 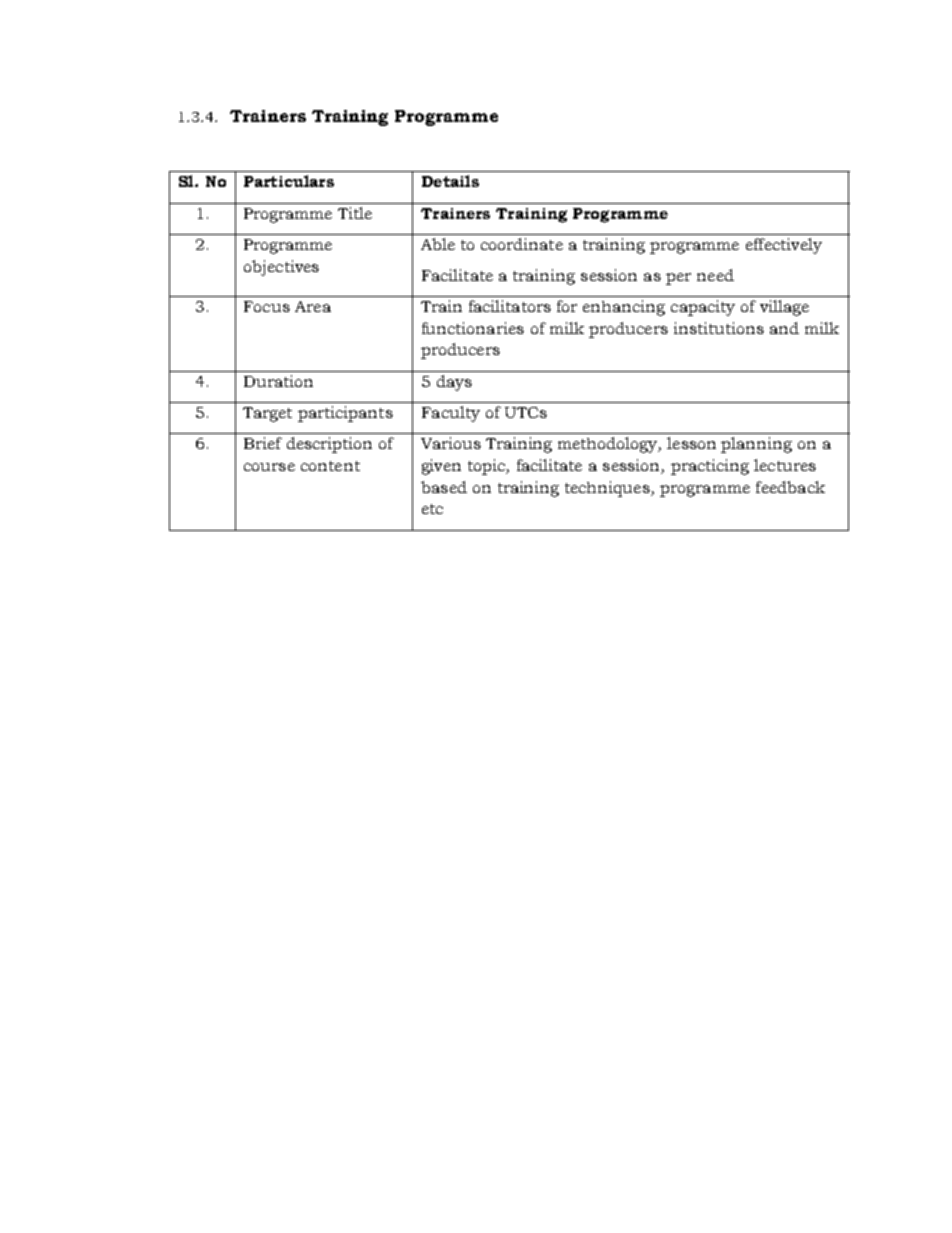 I want to click on content, so click(x=330, y=466).
